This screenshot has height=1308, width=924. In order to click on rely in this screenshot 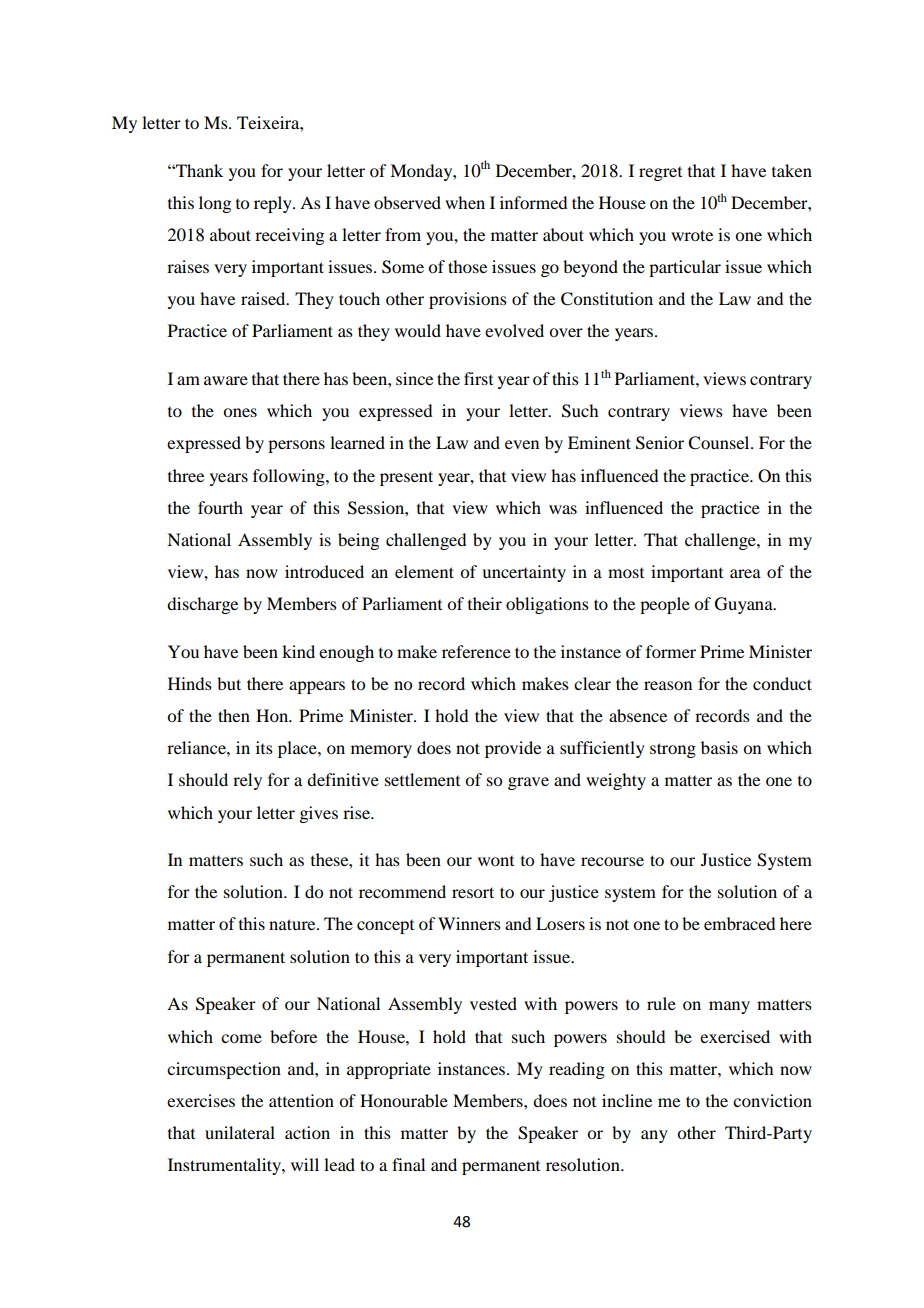, I will do `click(247, 781)`.
